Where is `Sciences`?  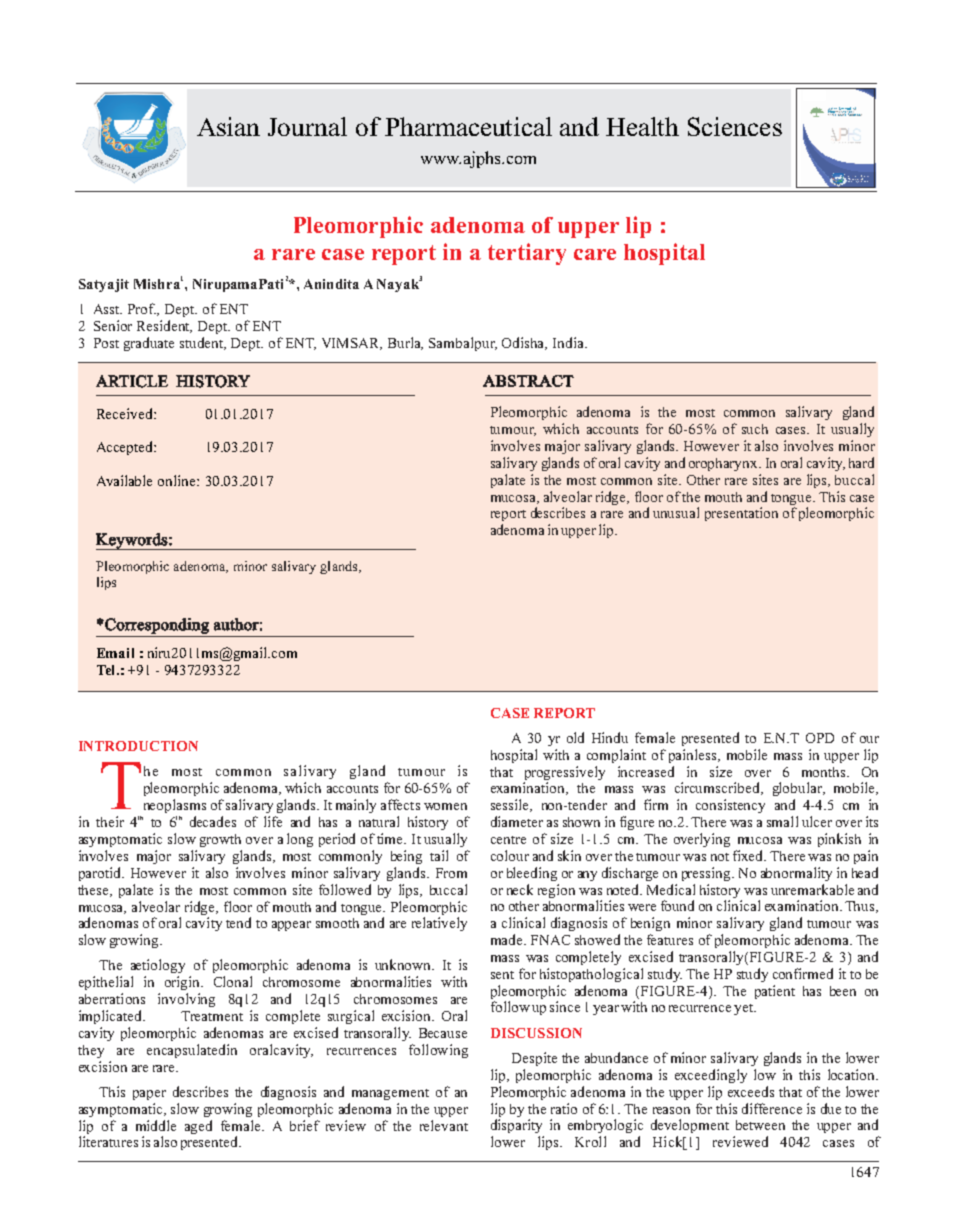 Sciences is located at coordinates (735, 126).
